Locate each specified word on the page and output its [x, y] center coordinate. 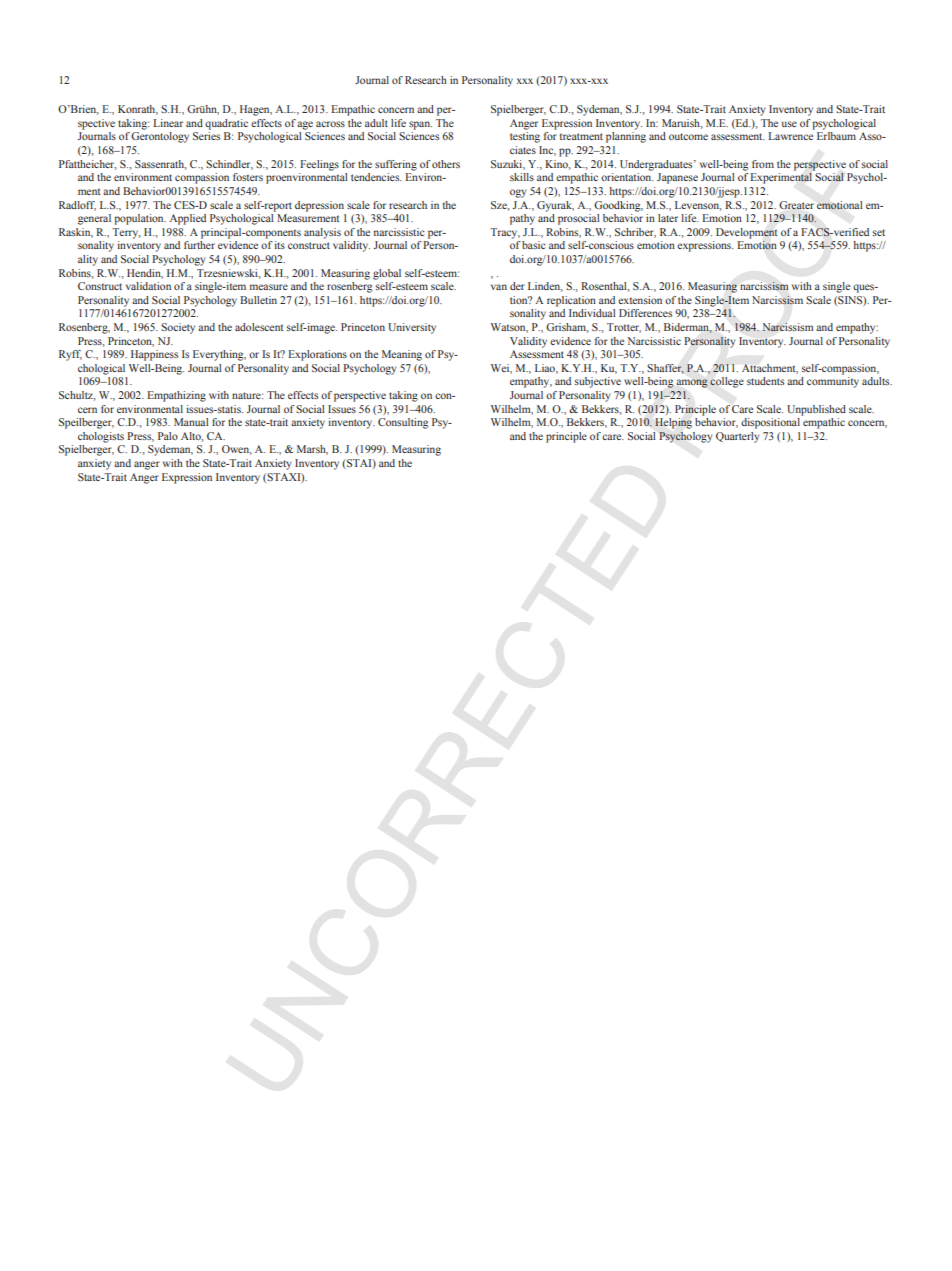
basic [534, 245]
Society [178, 328]
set [879, 232]
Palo [168, 436]
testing [525, 137]
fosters [248, 177]
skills [522, 177]
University [412, 328]
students [765, 381]
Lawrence [790, 136]
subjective [598, 382]
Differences [645, 313]
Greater [796, 205]
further [199, 245]
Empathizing [176, 396]
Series [206, 136]
